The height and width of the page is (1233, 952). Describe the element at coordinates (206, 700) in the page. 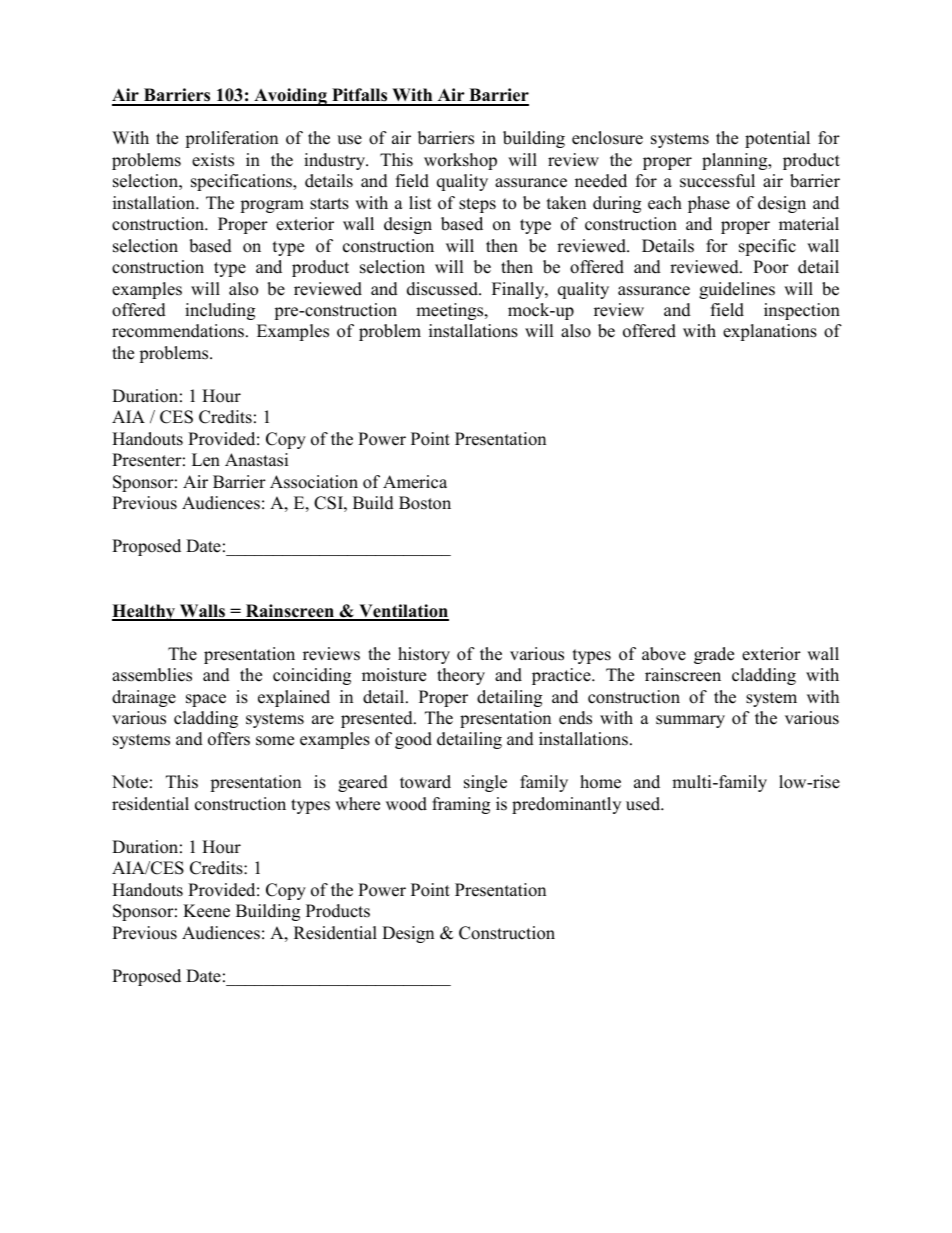

I see `space` at that location.
